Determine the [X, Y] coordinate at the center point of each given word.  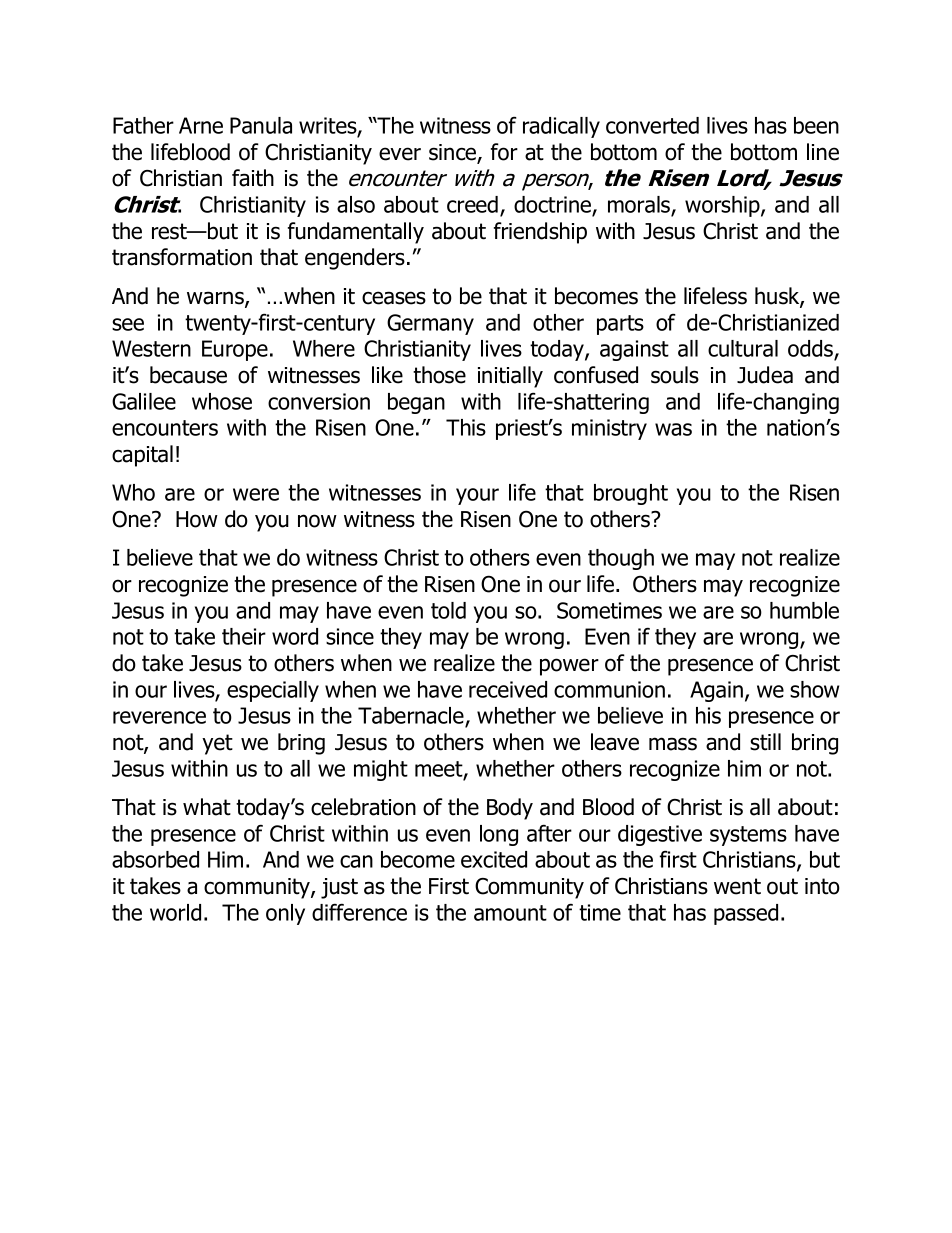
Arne [201, 125]
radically [561, 127]
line [823, 152]
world [175, 912]
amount [510, 913]
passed [746, 914]
